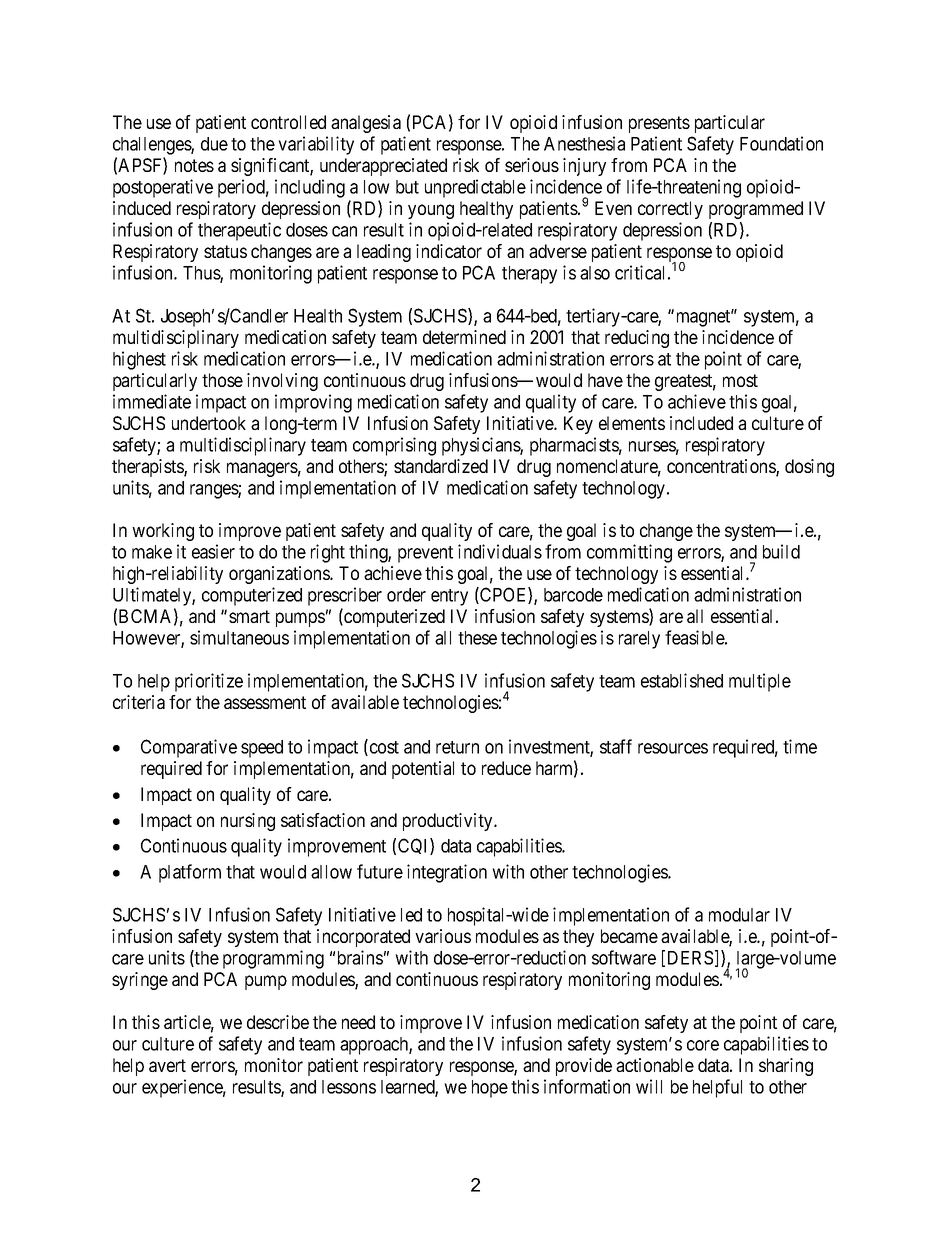 This screenshot has height=1233, width=952. Describe the element at coordinates (214, 144) in the screenshot. I see `due` at that location.
